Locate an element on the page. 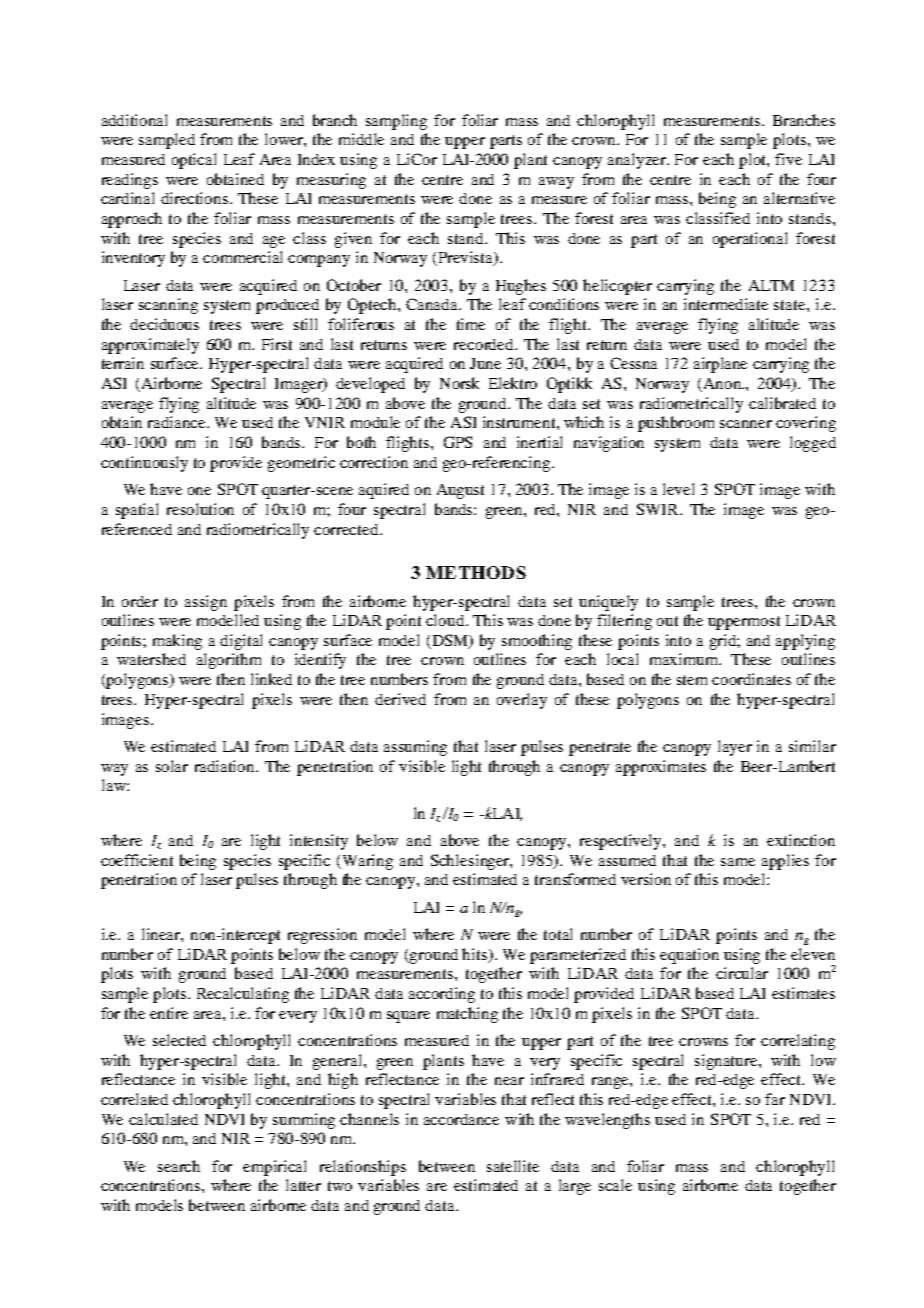  making is located at coordinates (177, 642).
